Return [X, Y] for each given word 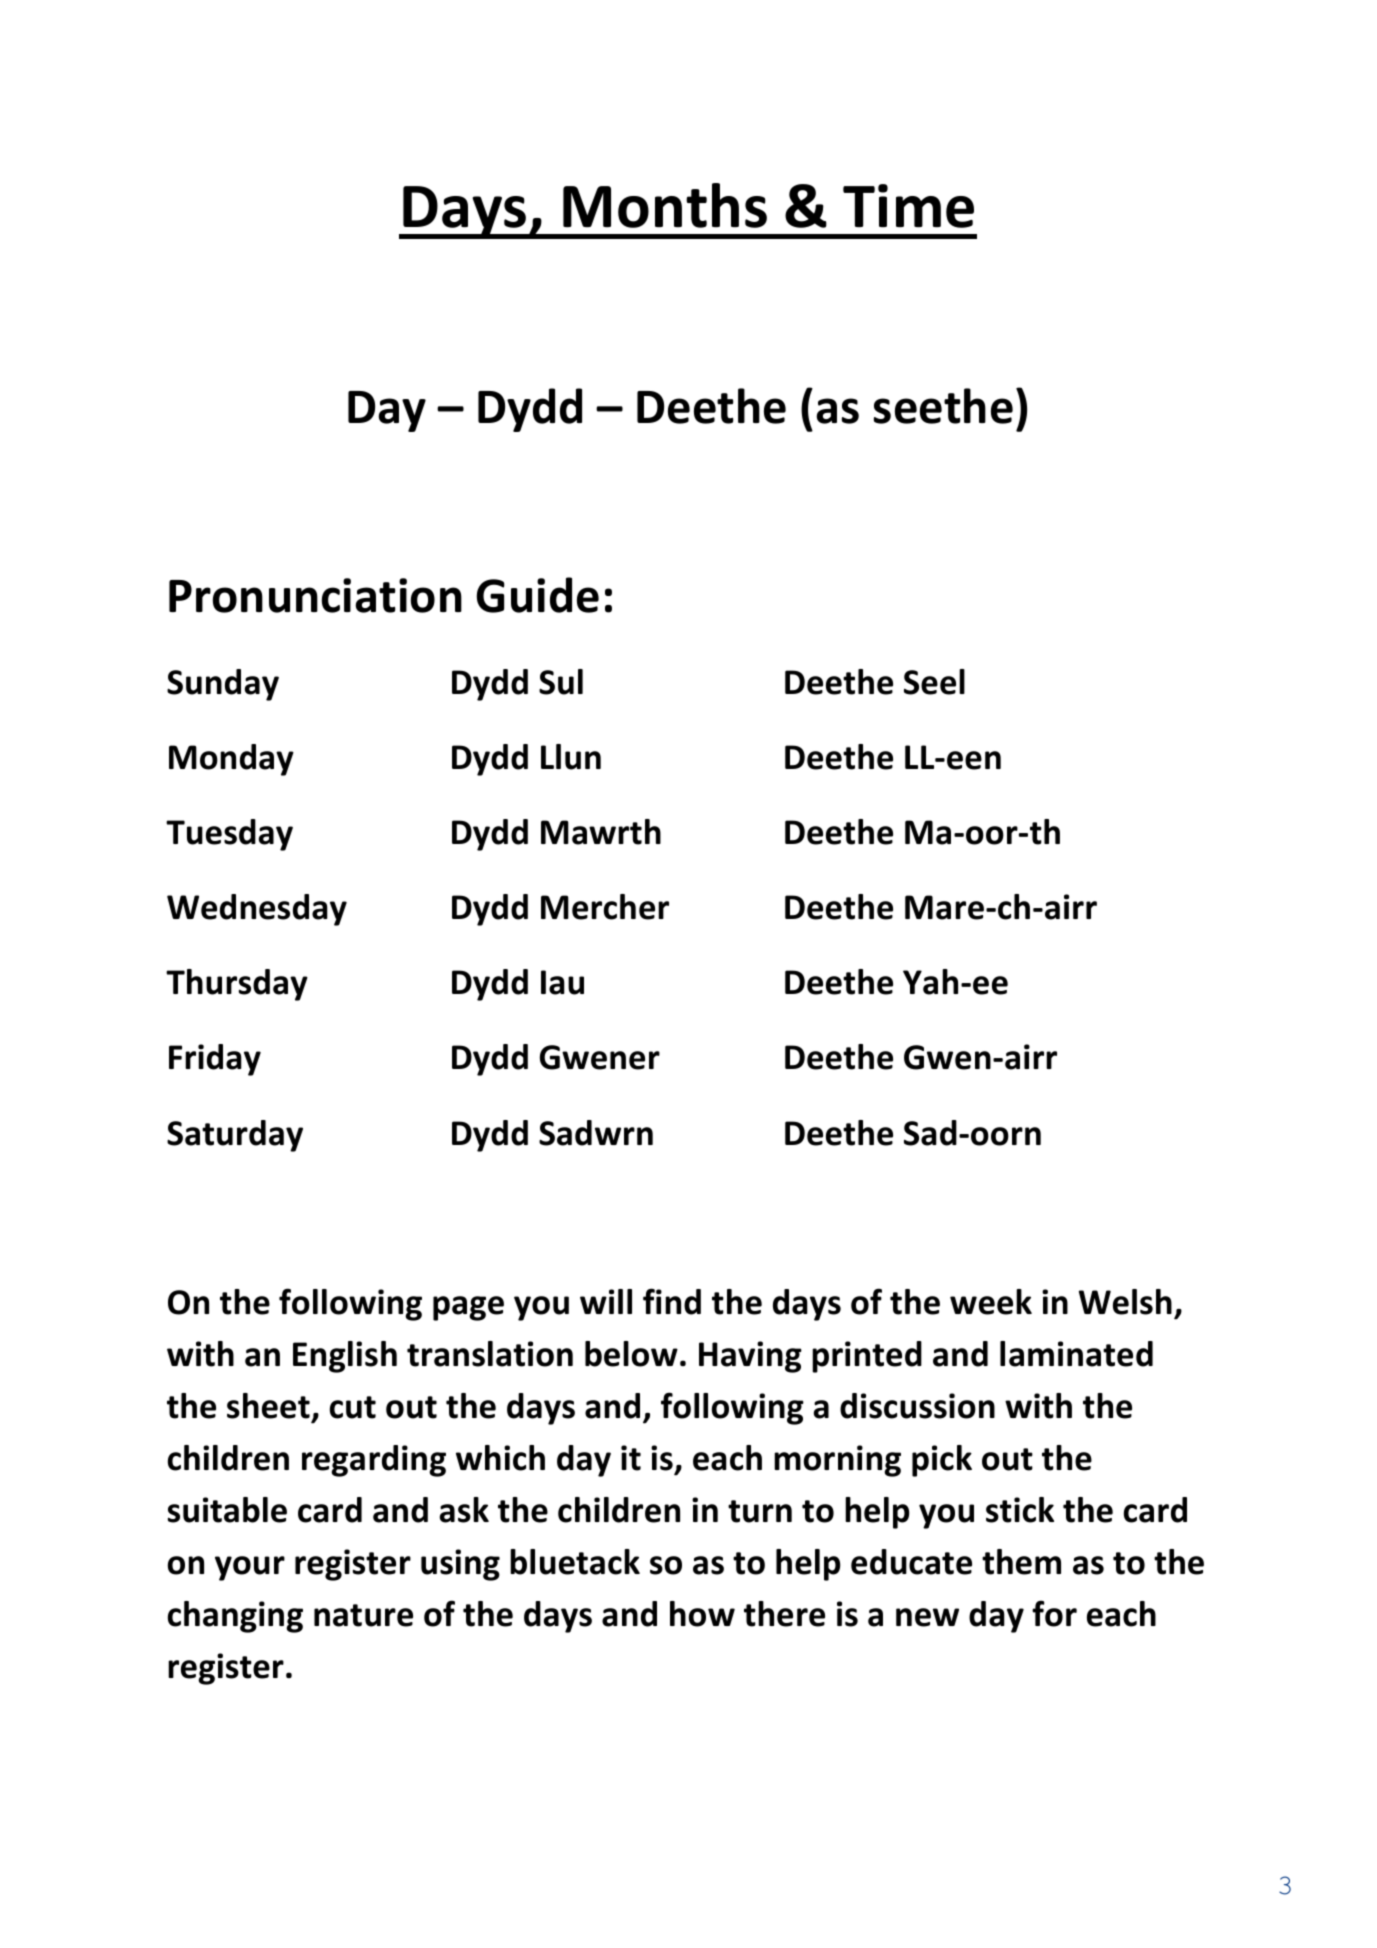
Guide [538, 595]
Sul [561, 682]
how [702, 1614]
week [991, 1302]
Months [665, 205]
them [1021, 1562]
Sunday [223, 685]
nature [363, 1615]
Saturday [235, 1136]
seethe [943, 406]
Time [908, 206]
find [672, 1301]
